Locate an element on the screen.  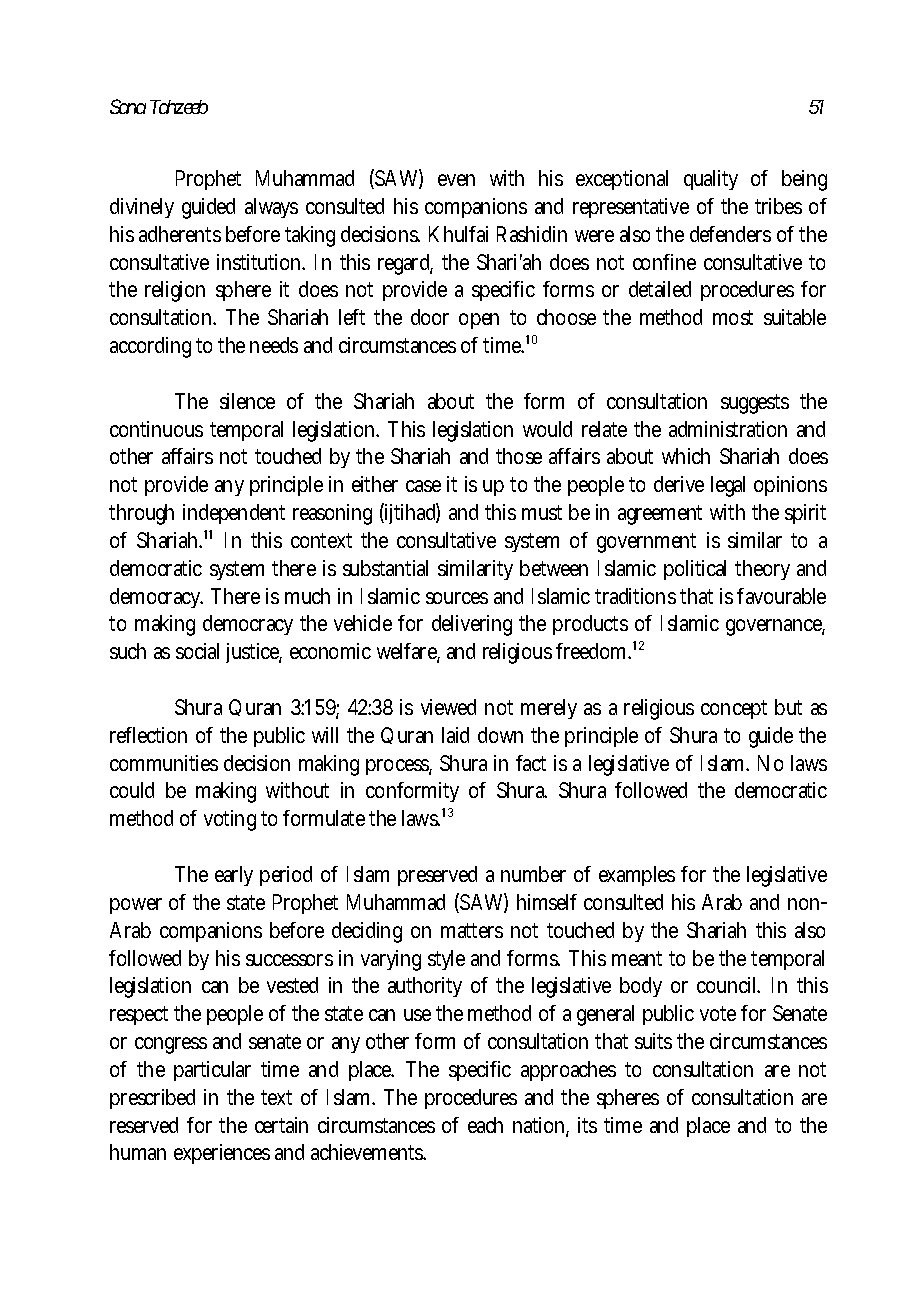
case is located at coordinates (423, 486).
